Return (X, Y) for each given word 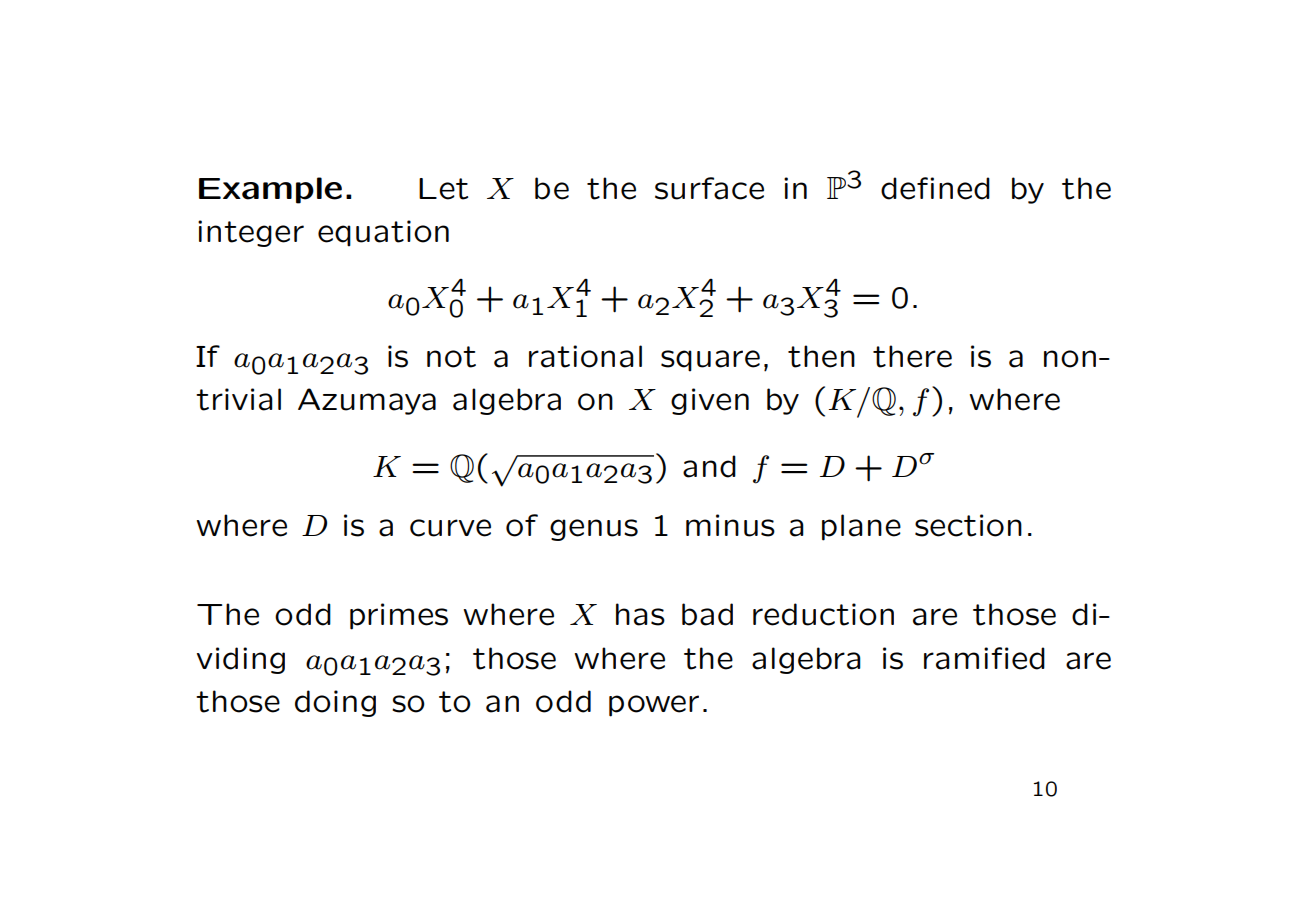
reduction (823, 614)
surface (709, 188)
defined (935, 188)
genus (594, 530)
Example (270, 190)
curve (450, 528)
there (912, 356)
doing (335, 703)
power (654, 706)
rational (585, 356)
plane (861, 527)
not (451, 357)
